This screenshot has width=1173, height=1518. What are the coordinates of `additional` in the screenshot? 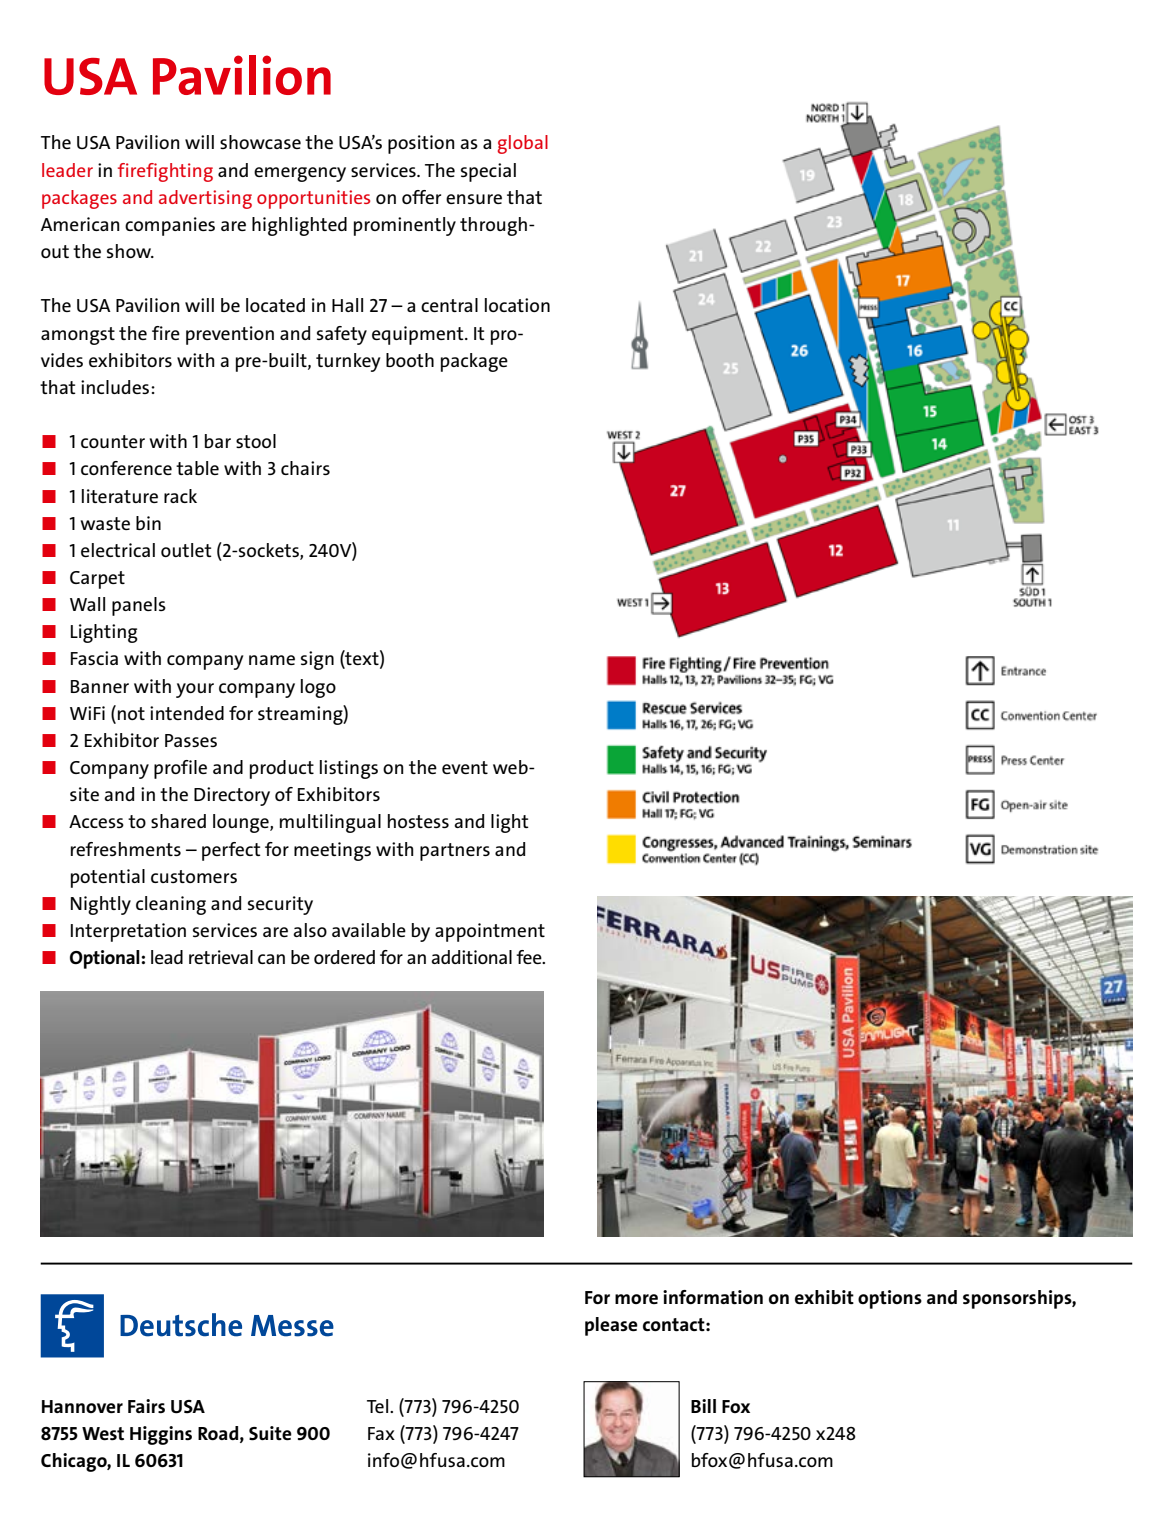 It's located at (471, 957).
